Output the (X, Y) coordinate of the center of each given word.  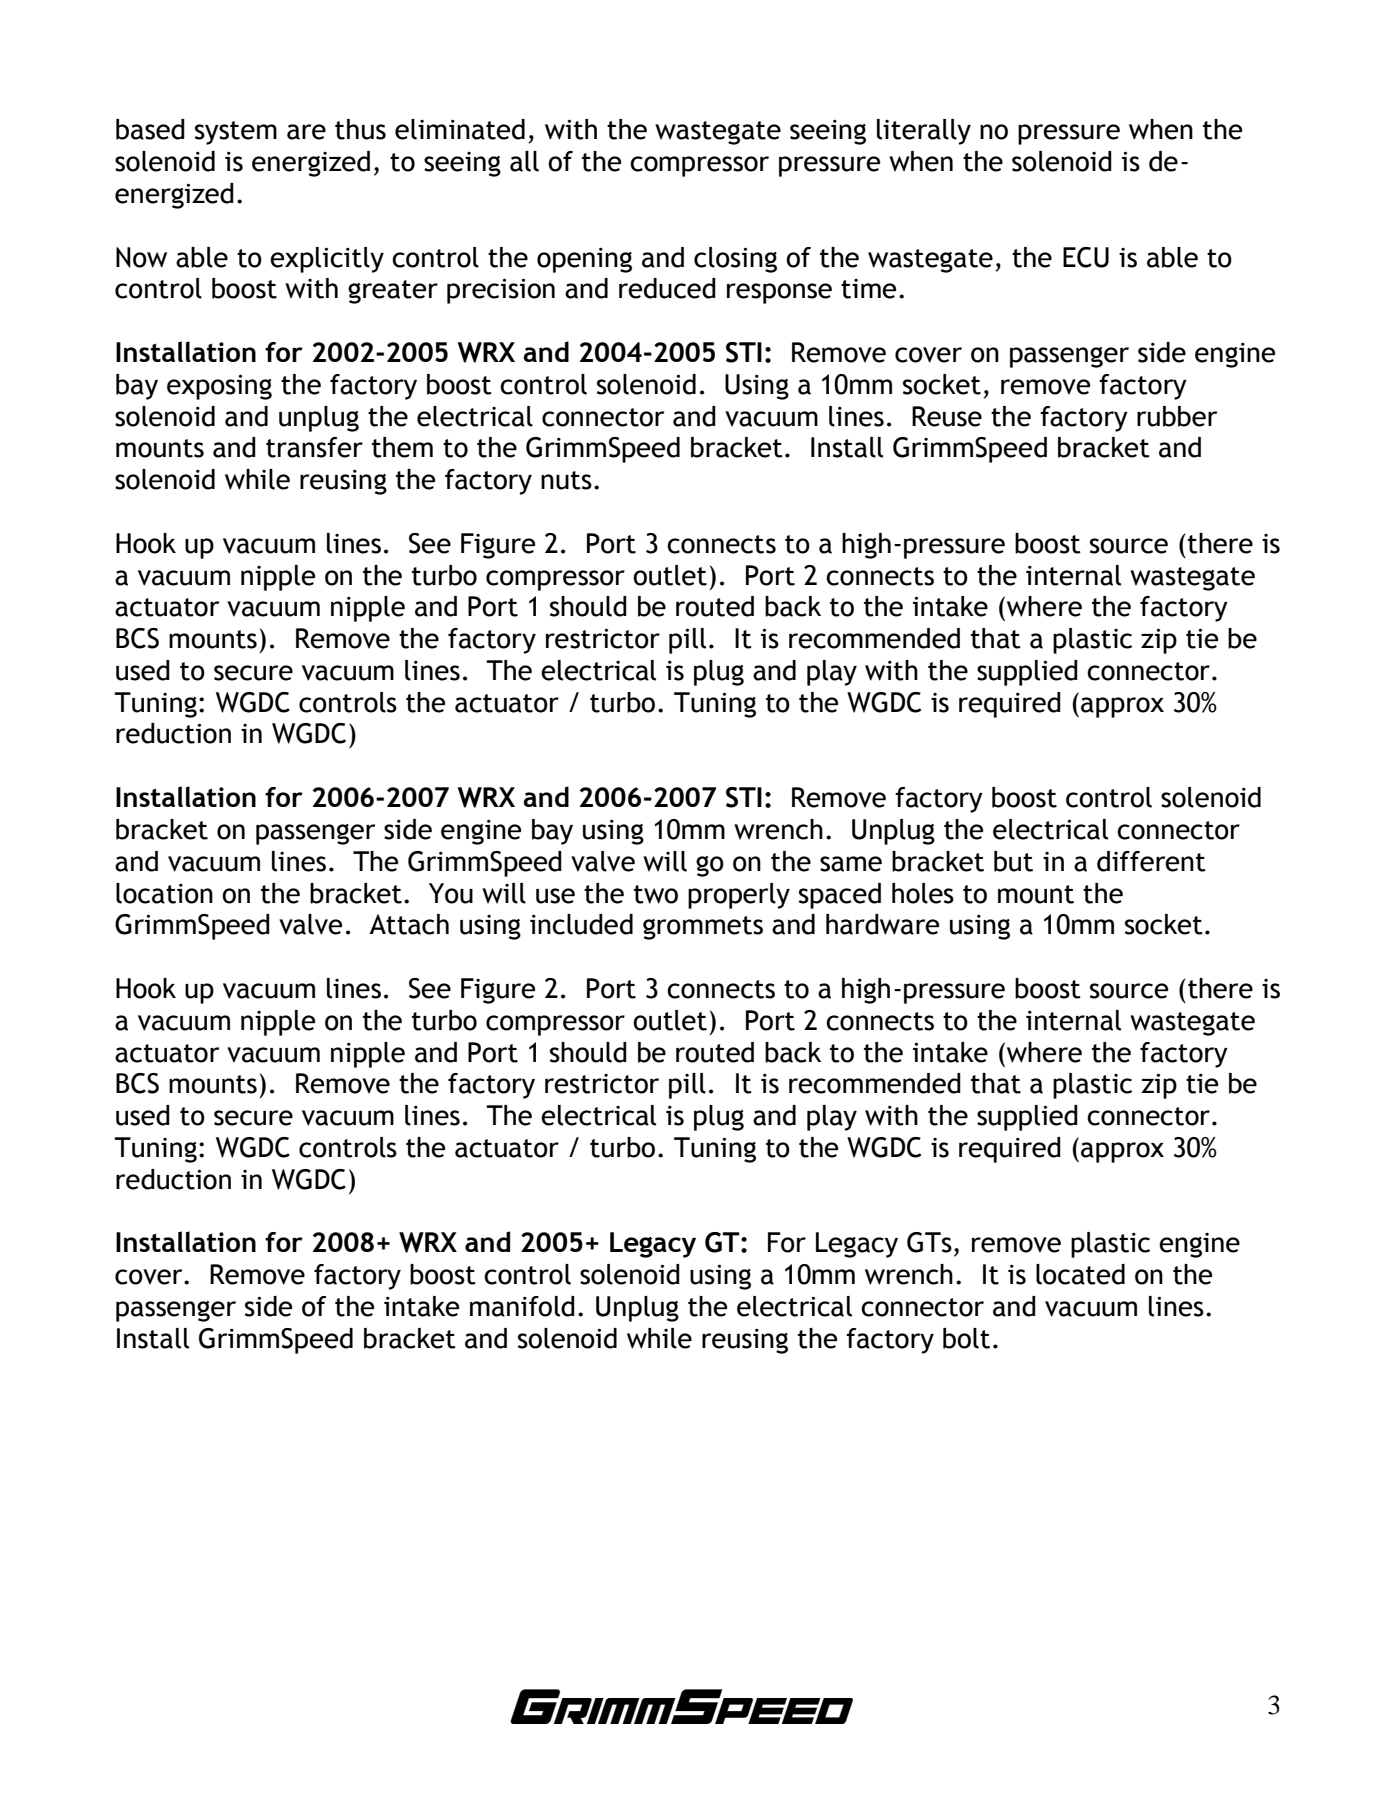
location (164, 893)
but (1013, 861)
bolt (966, 1338)
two (656, 894)
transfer (314, 447)
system (236, 133)
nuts (566, 480)
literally (924, 132)
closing (735, 260)
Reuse (947, 416)
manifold (522, 1306)
